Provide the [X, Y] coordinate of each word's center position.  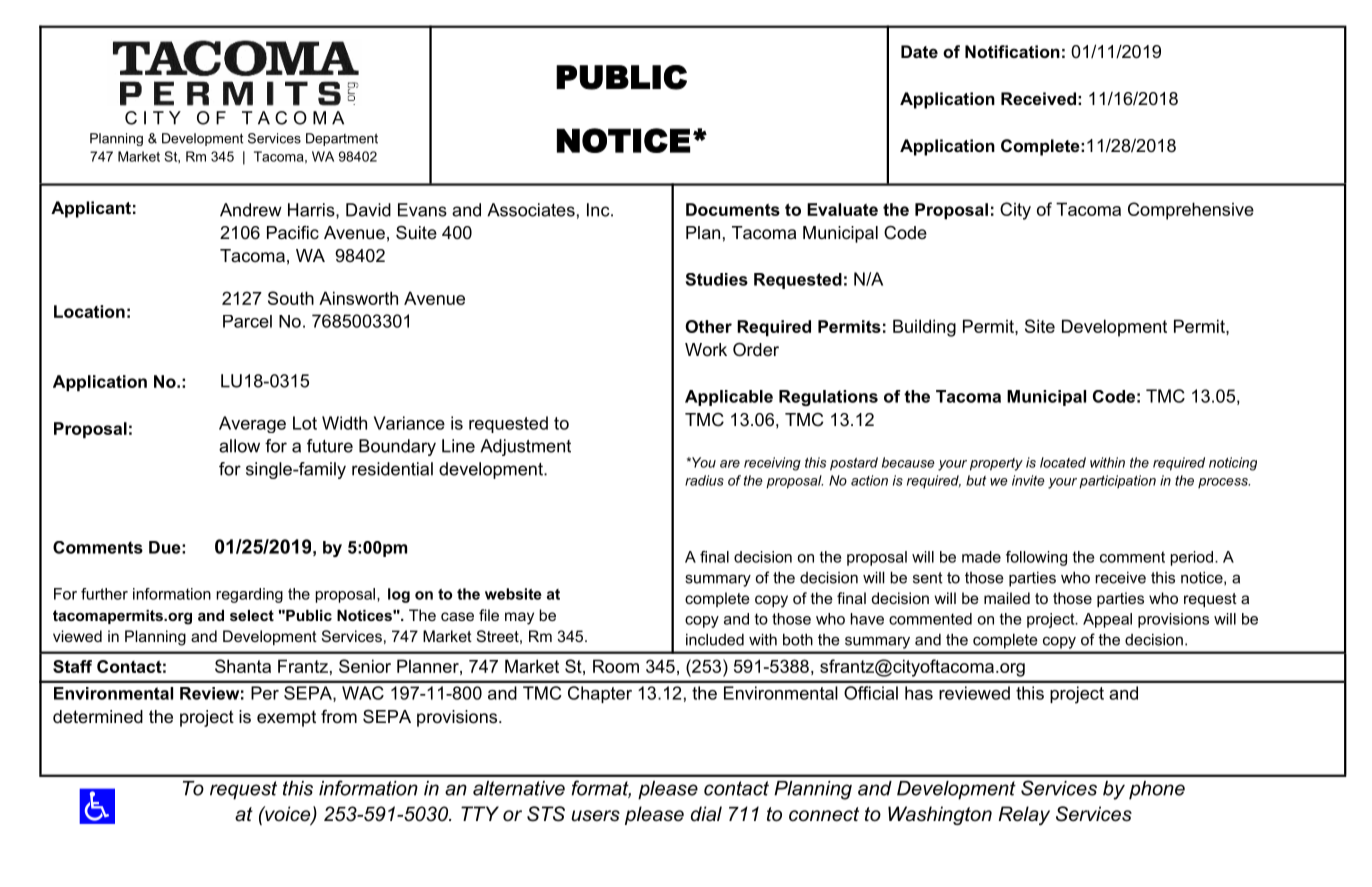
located [1063, 462]
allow [239, 446]
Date [919, 51]
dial [706, 814]
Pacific [293, 233]
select [252, 615]
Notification [1012, 51]
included [715, 639]
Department [342, 139]
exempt [286, 718]
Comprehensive [1191, 211]
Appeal [1107, 620]
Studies [717, 279]
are [730, 464]
